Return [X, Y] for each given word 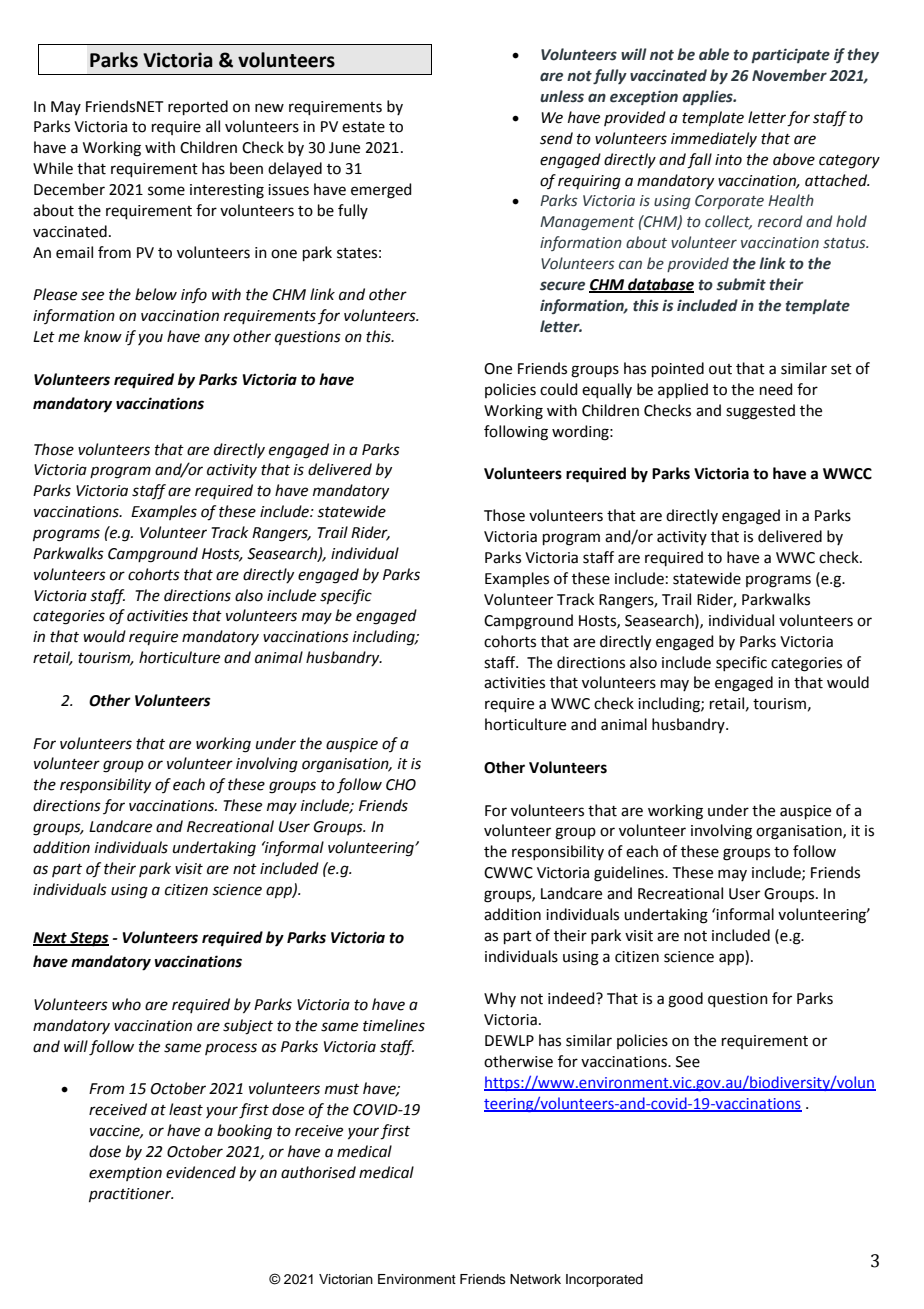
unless [562, 96]
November [789, 75]
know [103, 336]
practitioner [131, 1195]
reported [198, 107]
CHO [401, 785]
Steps [88, 939]
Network [535, 1279]
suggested [760, 412]
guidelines [630, 874]
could [559, 389]
